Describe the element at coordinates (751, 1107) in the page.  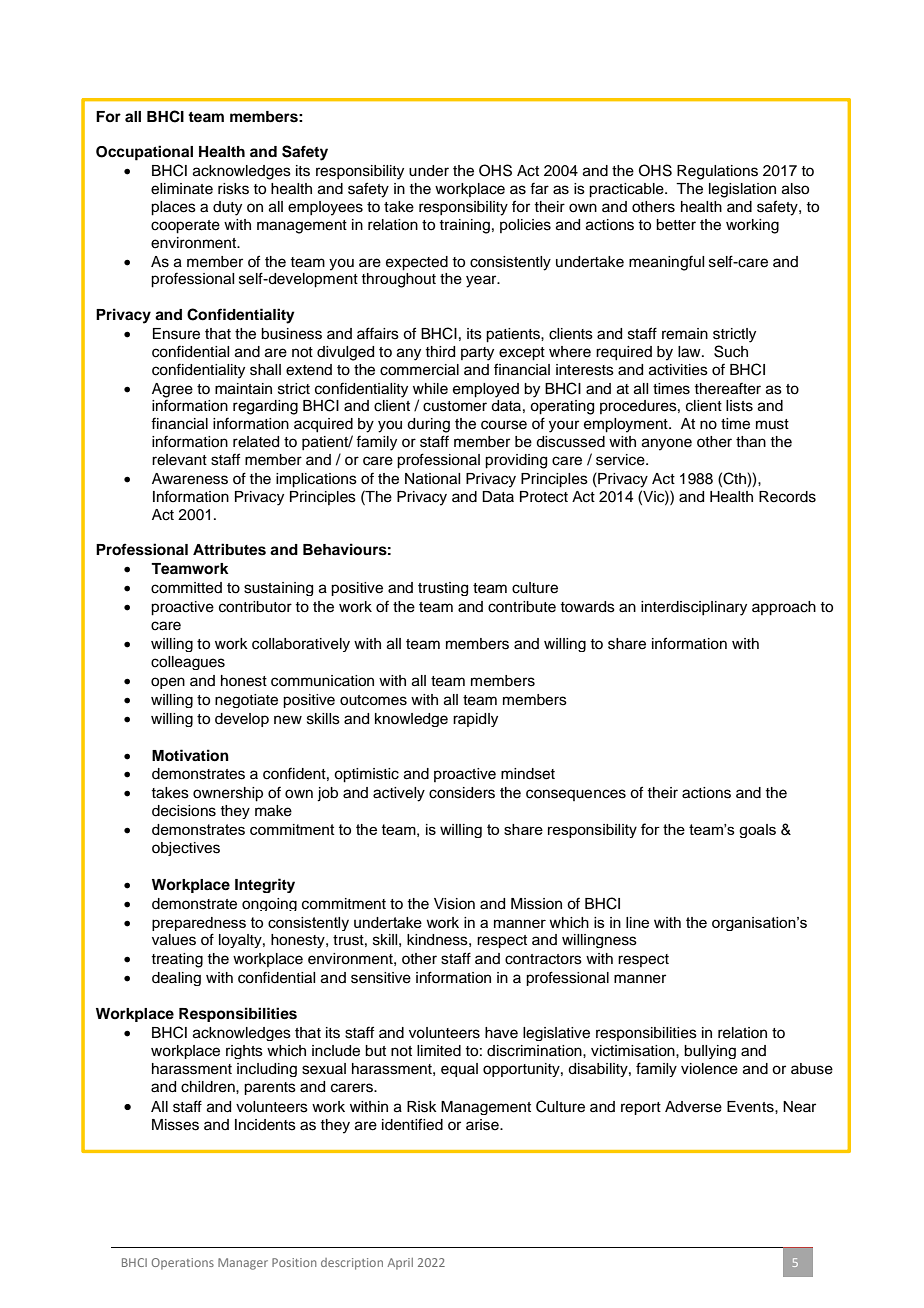
I see `Events` at that location.
